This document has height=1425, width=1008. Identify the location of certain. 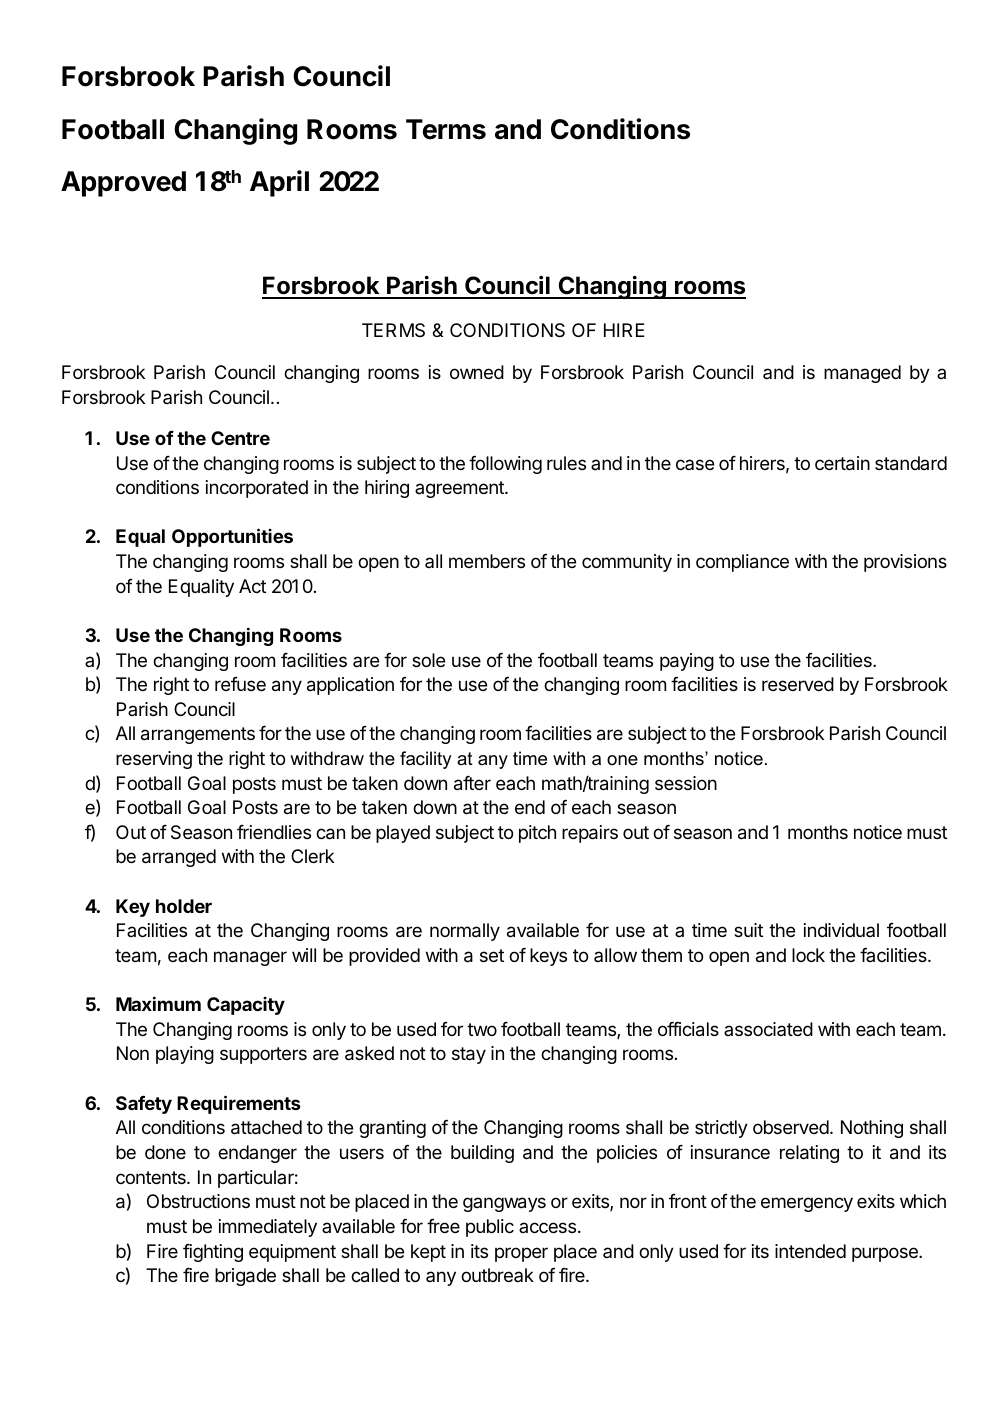
(842, 463).
